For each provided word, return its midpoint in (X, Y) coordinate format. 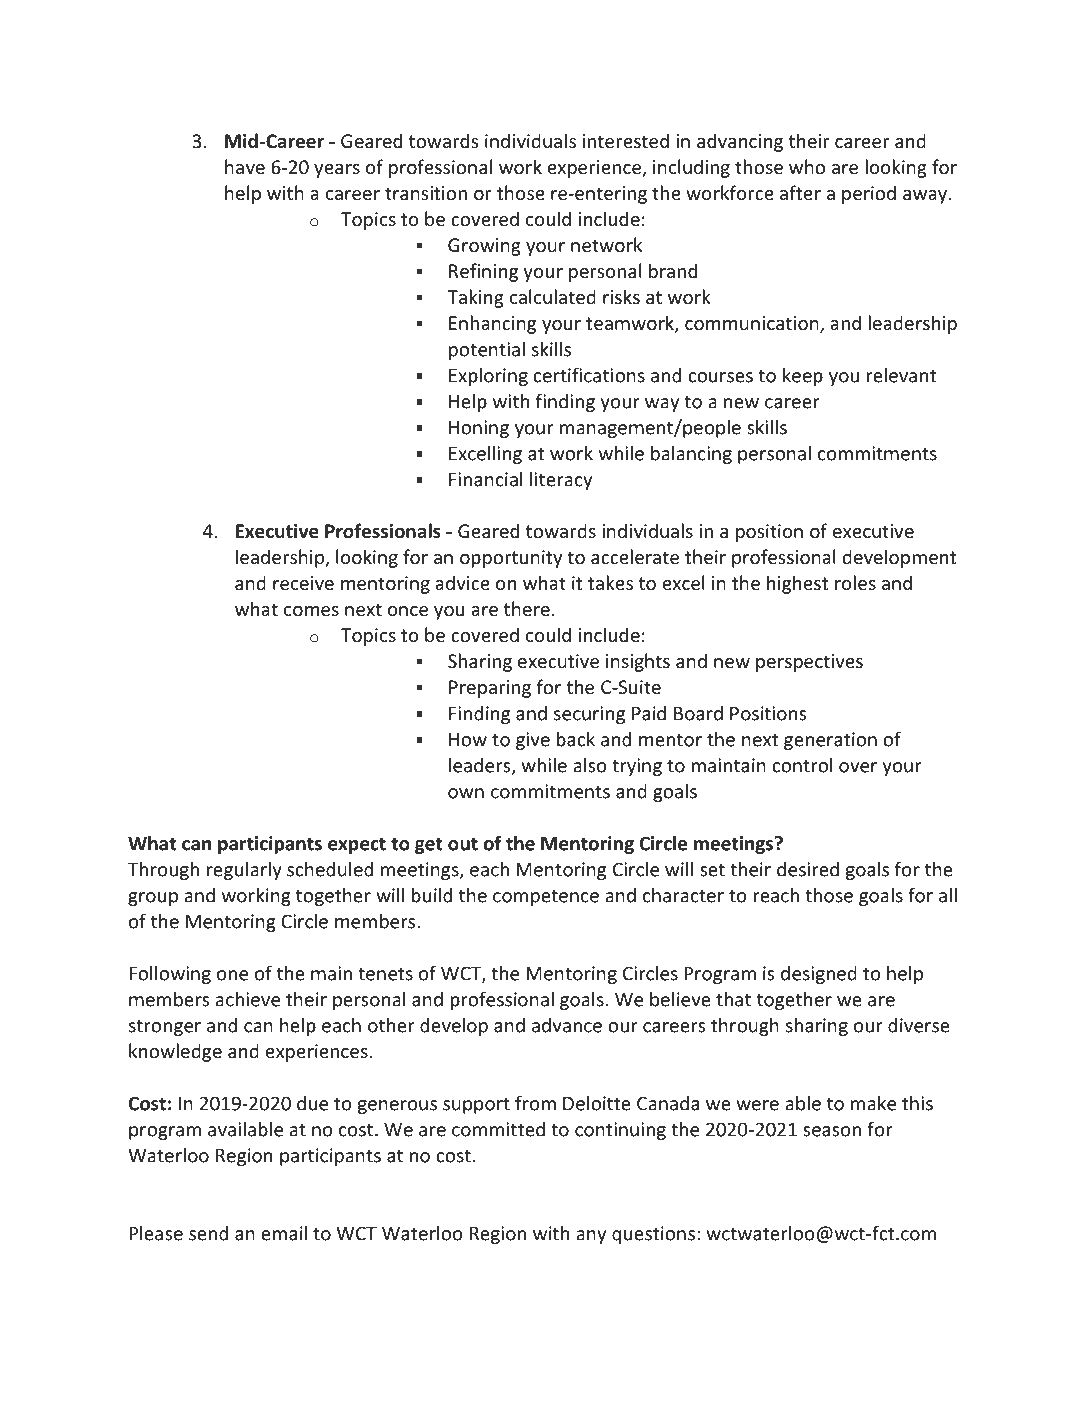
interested (625, 140)
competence (546, 898)
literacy (561, 481)
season (832, 1131)
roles (855, 582)
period (869, 194)
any (591, 1237)
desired (808, 869)
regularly (244, 870)
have (245, 166)
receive (303, 583)
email (284, 1233)
